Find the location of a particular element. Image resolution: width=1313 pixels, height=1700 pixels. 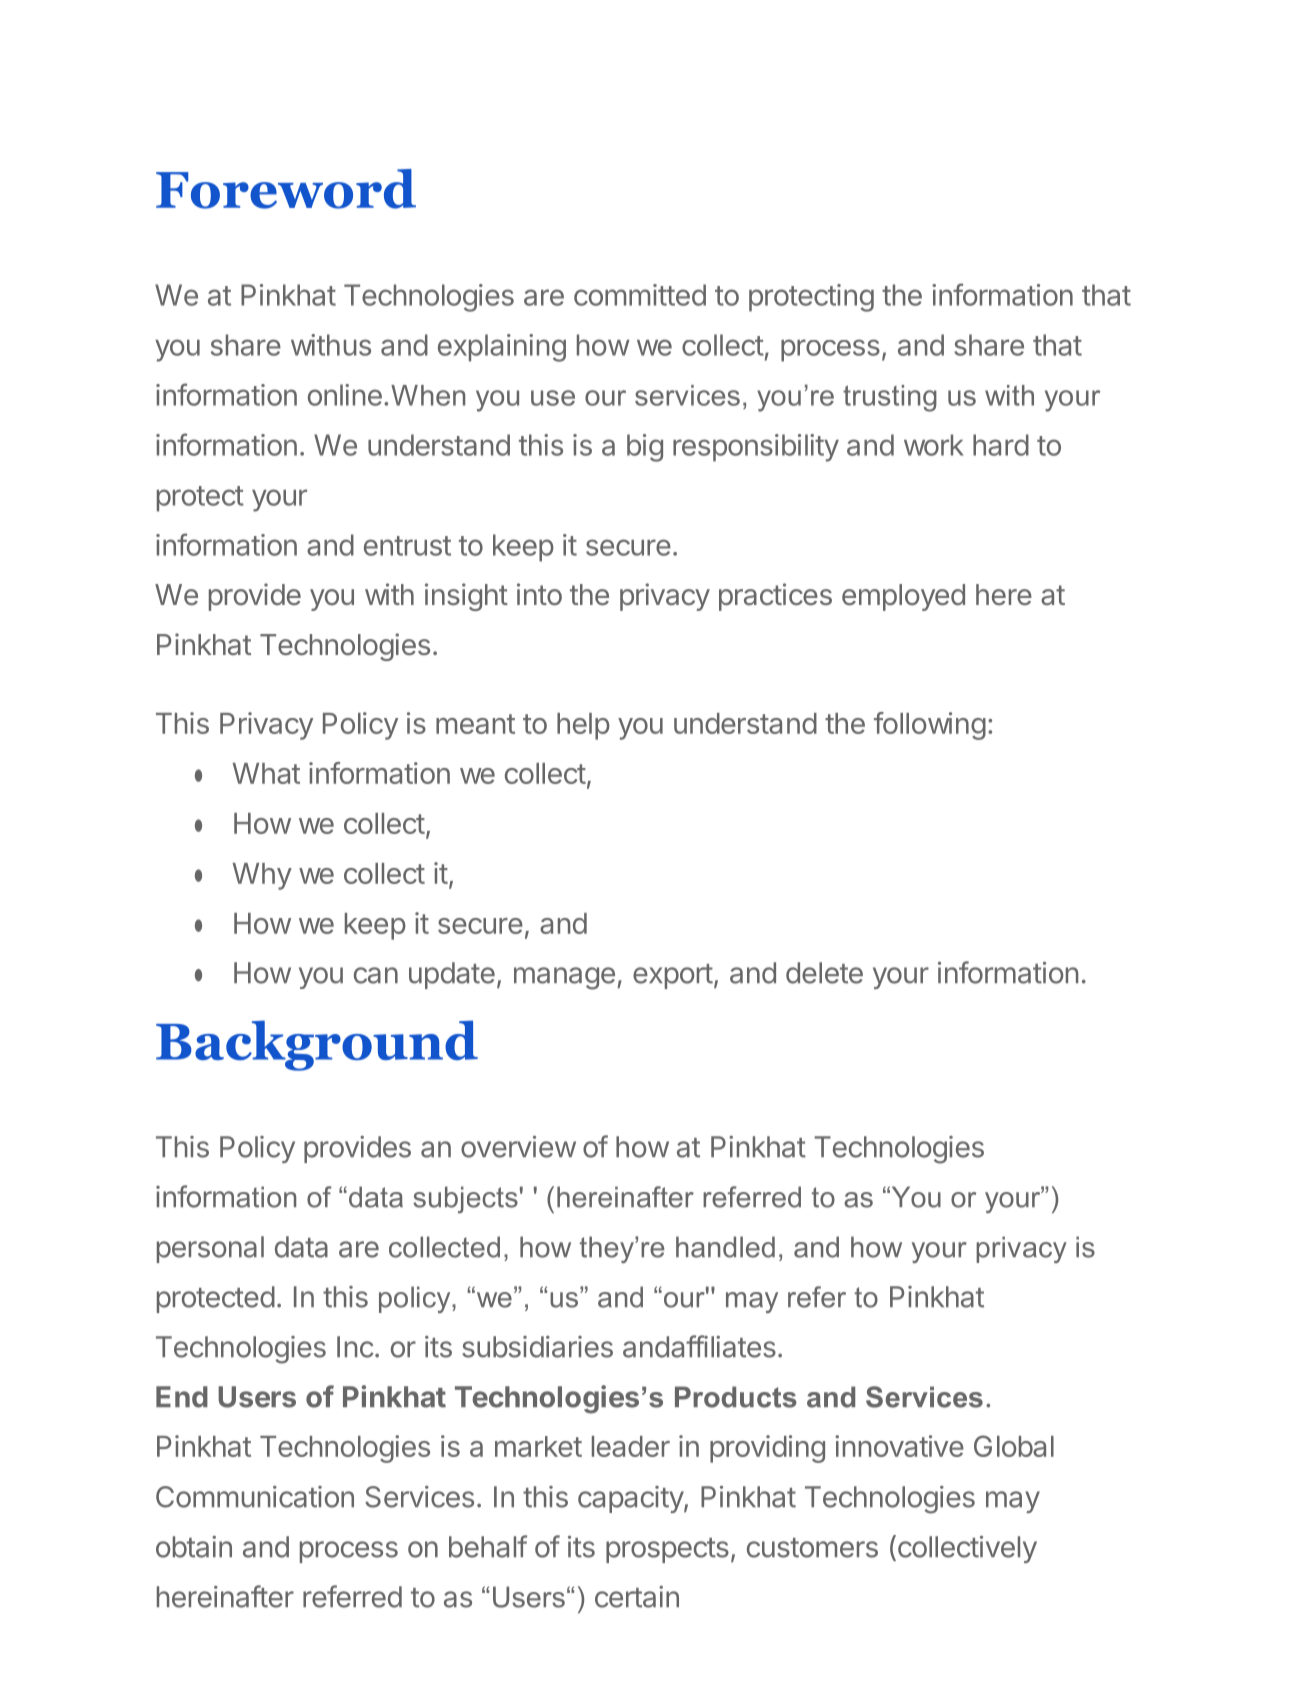

trusting is located at coordinates (890, 398).
